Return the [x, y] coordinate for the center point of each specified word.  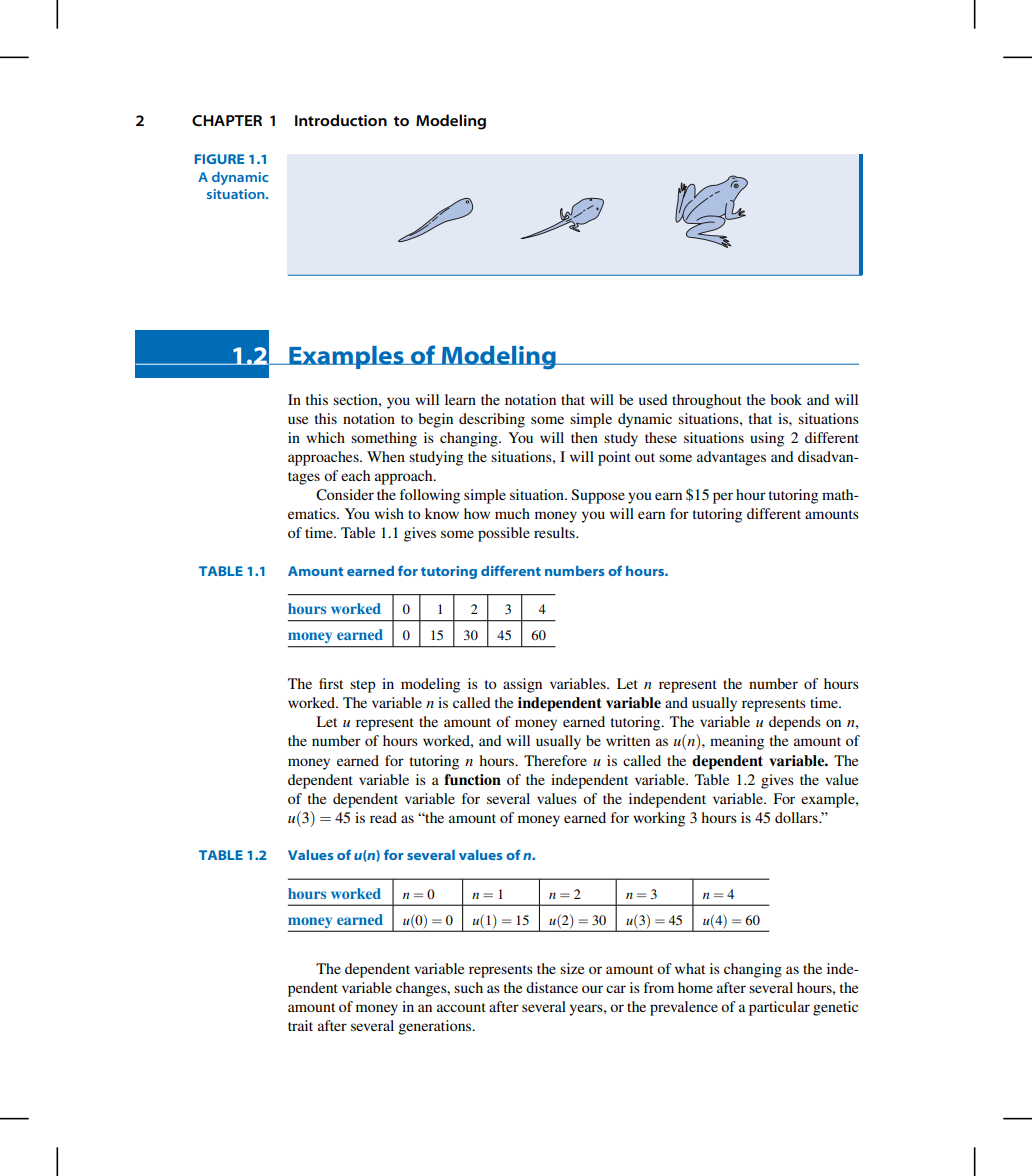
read [383, 817]
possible [504, 534]
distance [552, 987]
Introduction [341, 120]
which [325, 437]
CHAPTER [227, 121]
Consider [345, 495]
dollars [797, 817]
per [723, 498]
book [786, 399]
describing [492, 420]
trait [300, 1025]
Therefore [555, 760]
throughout [707, 401]
